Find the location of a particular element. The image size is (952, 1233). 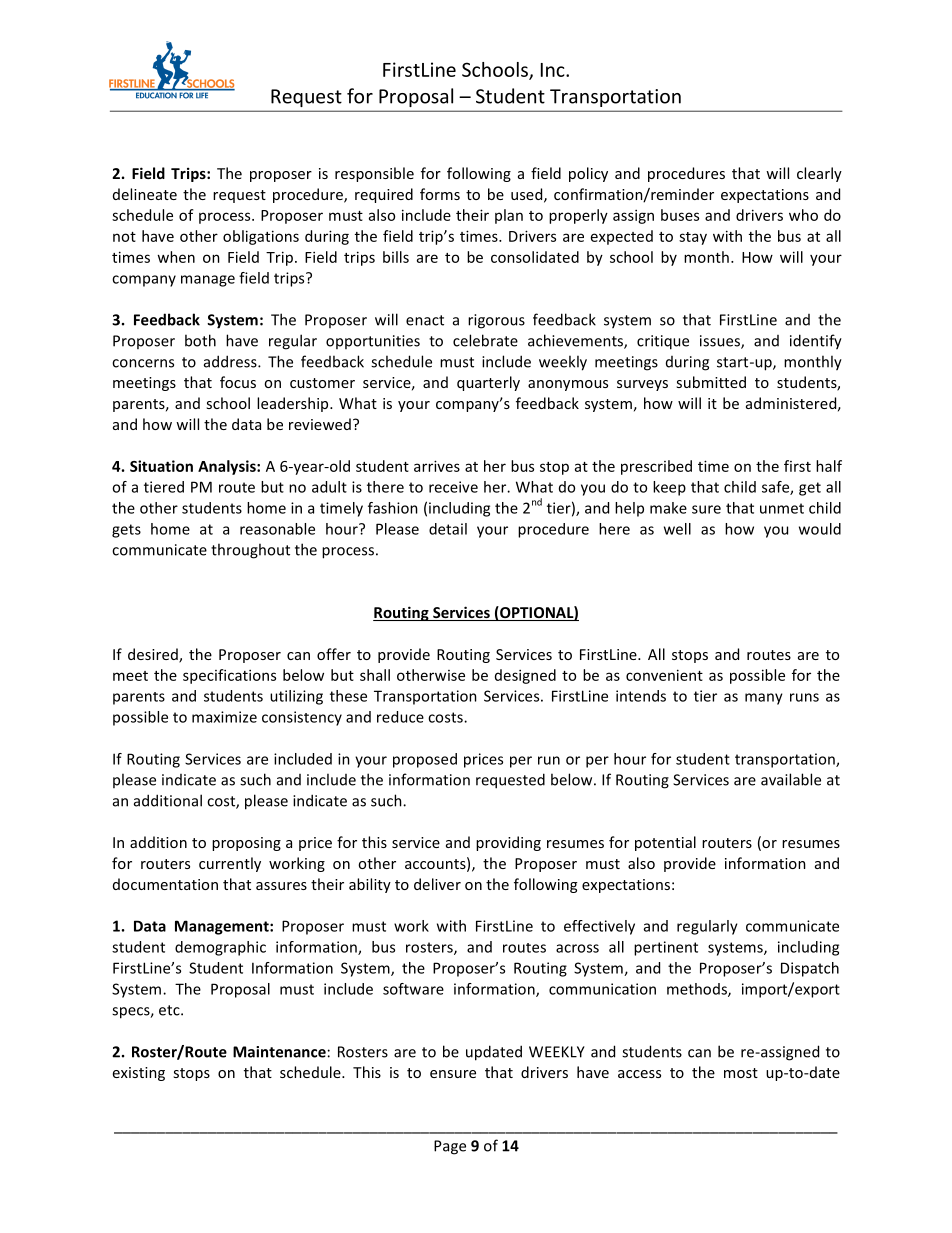

available is located at coordinates (791, 779).
